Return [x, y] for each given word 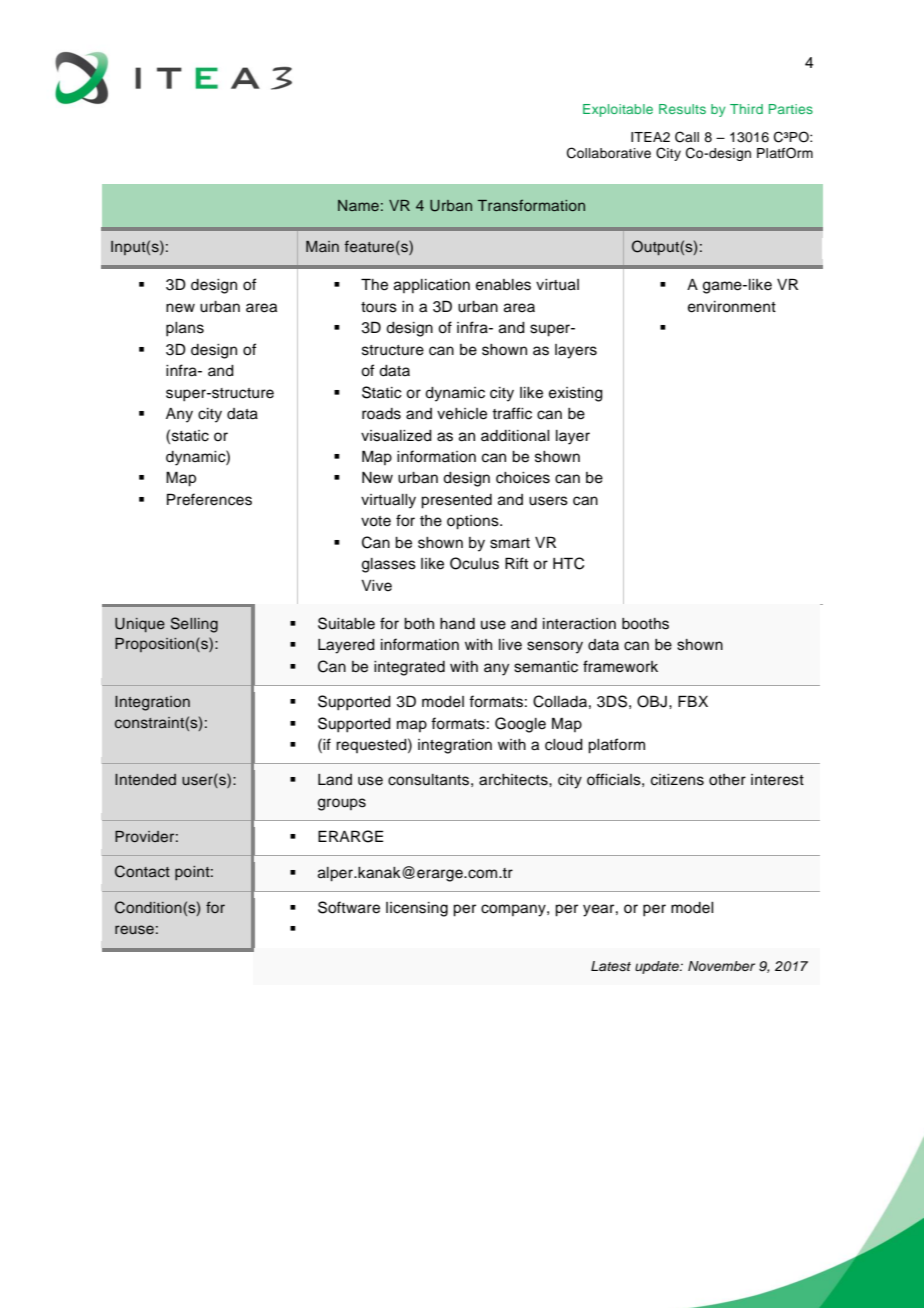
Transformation [531, 205]
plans [185, 329]
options [474, 522]
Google [520, 725]
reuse [134, 930]
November [721, 966]
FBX [693, 701]
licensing [417, 909]
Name [358, 205]
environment [732, 307]
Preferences [209, 499]
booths [645, 624]
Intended [145, 780]
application [432, 286]
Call [687, 137]
